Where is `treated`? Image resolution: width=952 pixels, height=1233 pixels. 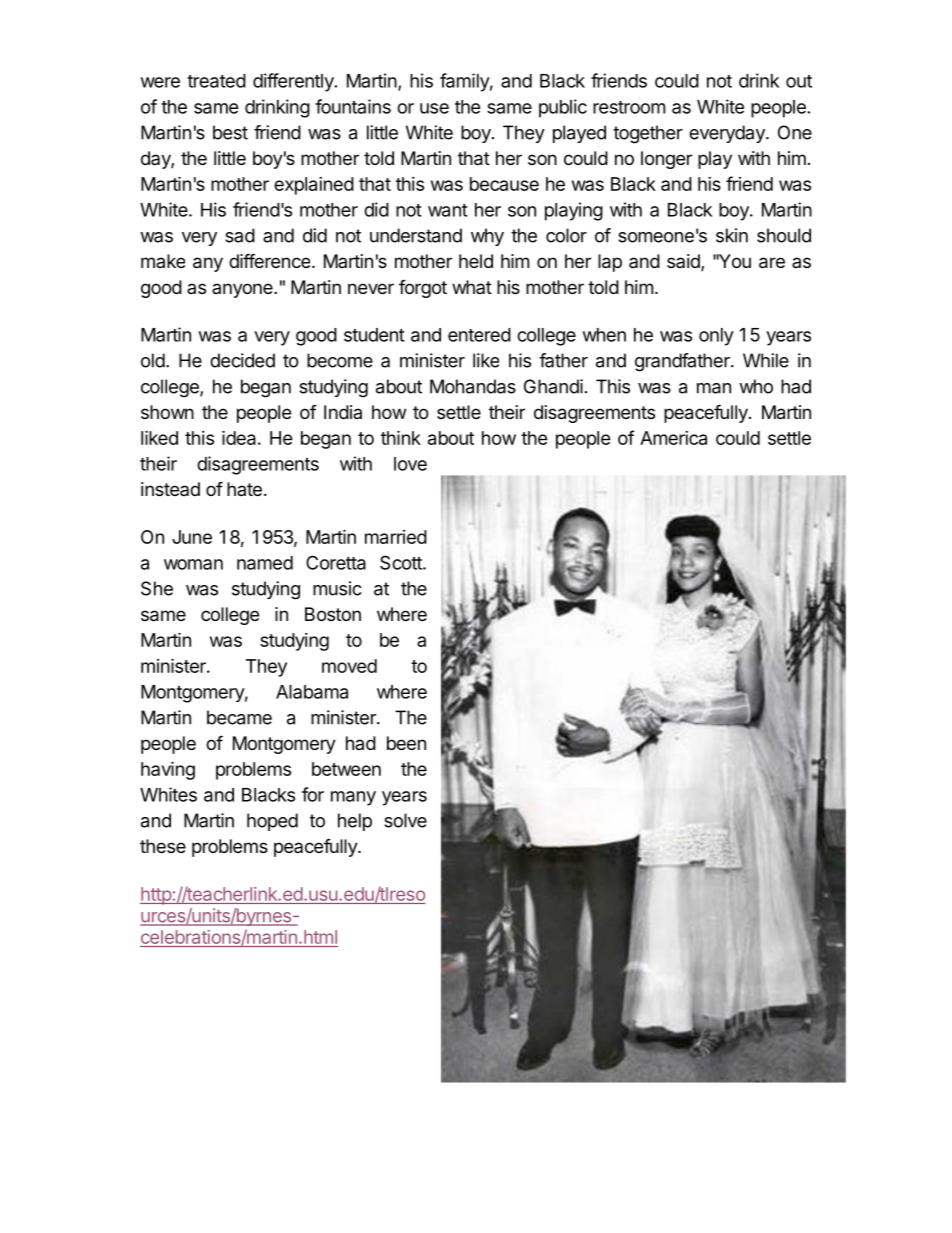 treated is located at coordinates (216, 81).
